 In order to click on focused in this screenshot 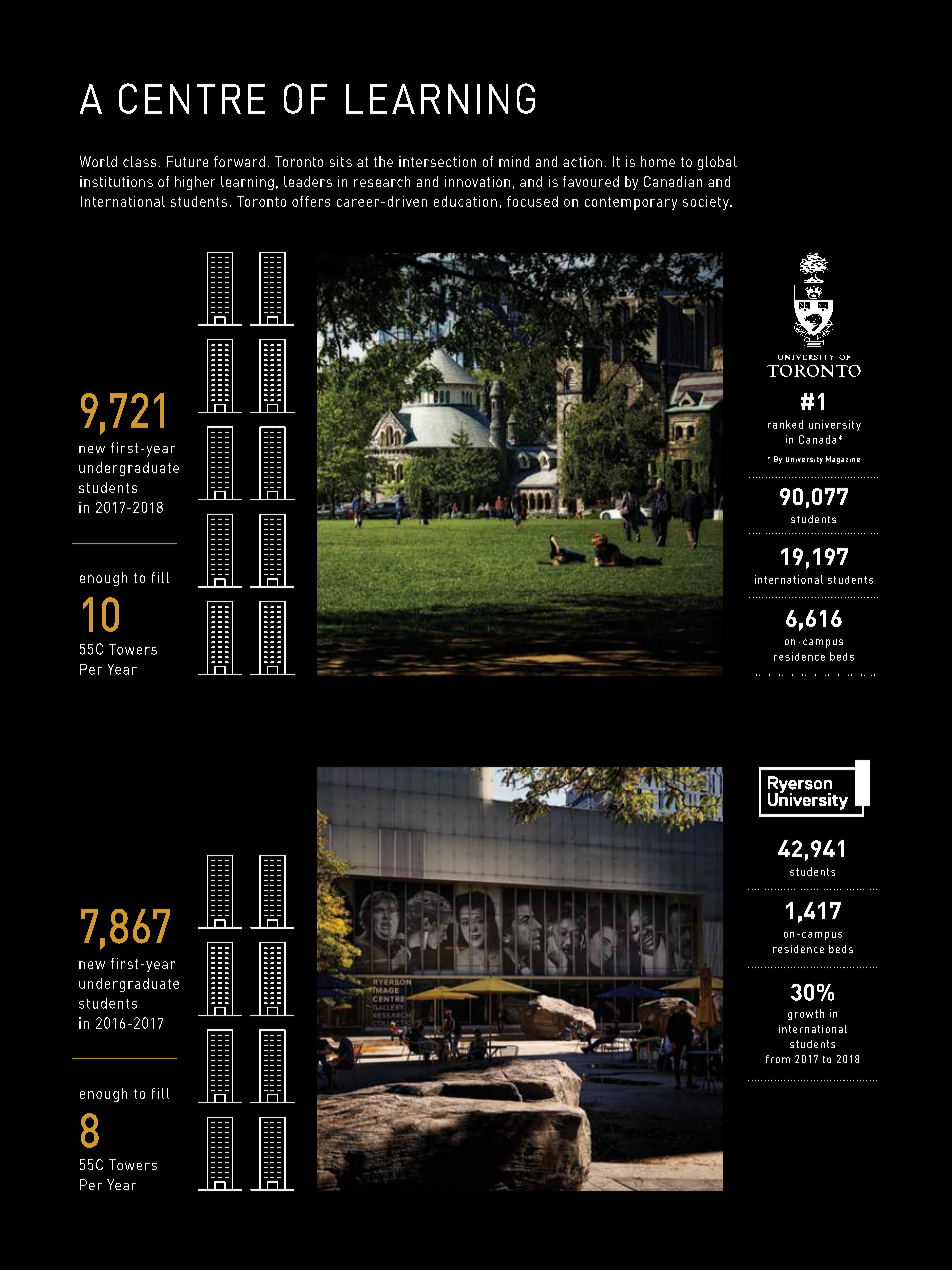, I will do `click(532, 201)`.
